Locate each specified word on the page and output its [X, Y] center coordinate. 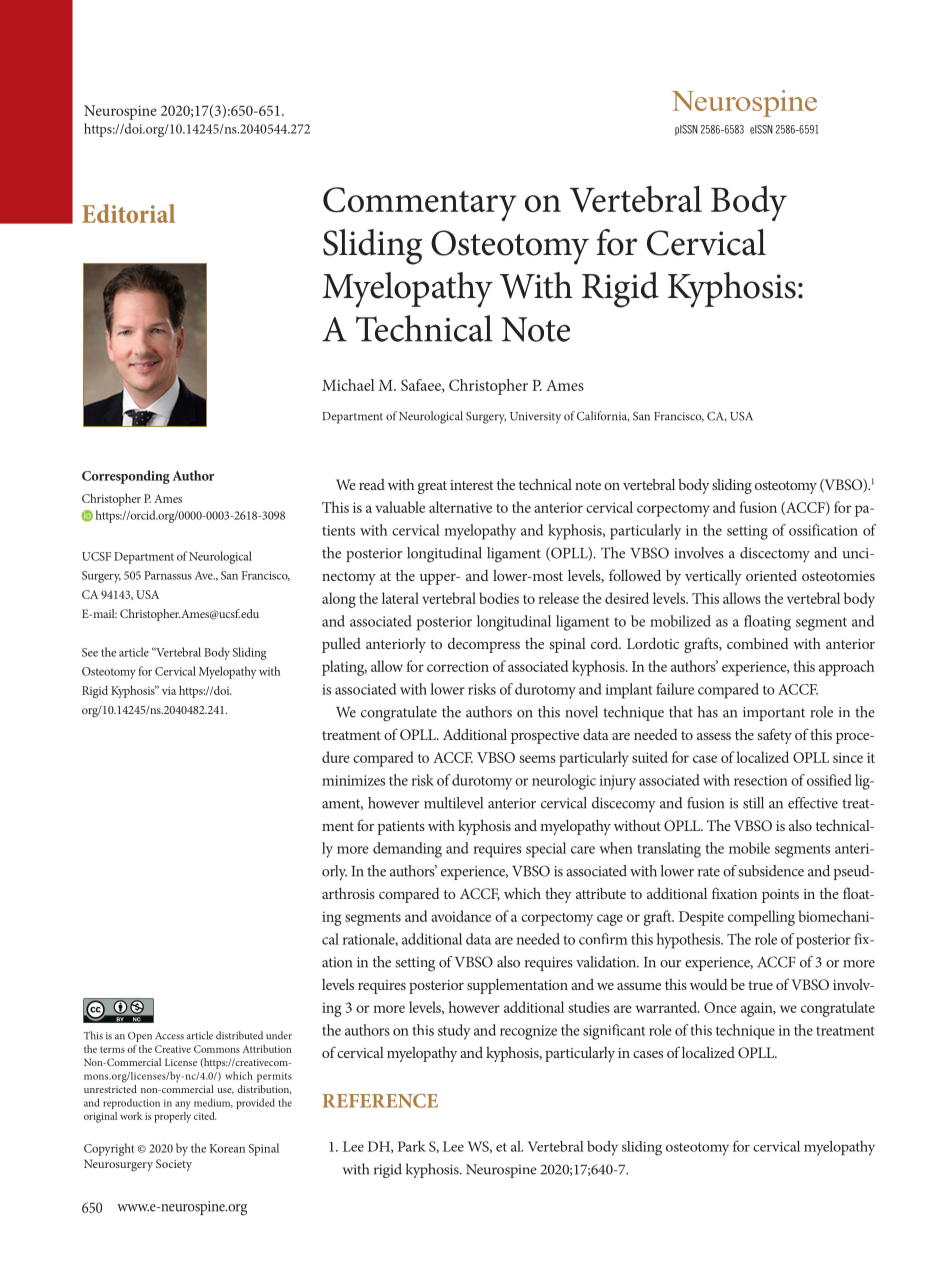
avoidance [461, 916]
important [774, 714]
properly [172, 1117]
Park [412, 1146]
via [169, 690]
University [535, 418]
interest [472, 485]
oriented [771, 575]
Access [169, 1036]
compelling [761, 918]
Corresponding [126, 477]
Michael [348, 385]
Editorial [128, 213]
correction [458, 666]
